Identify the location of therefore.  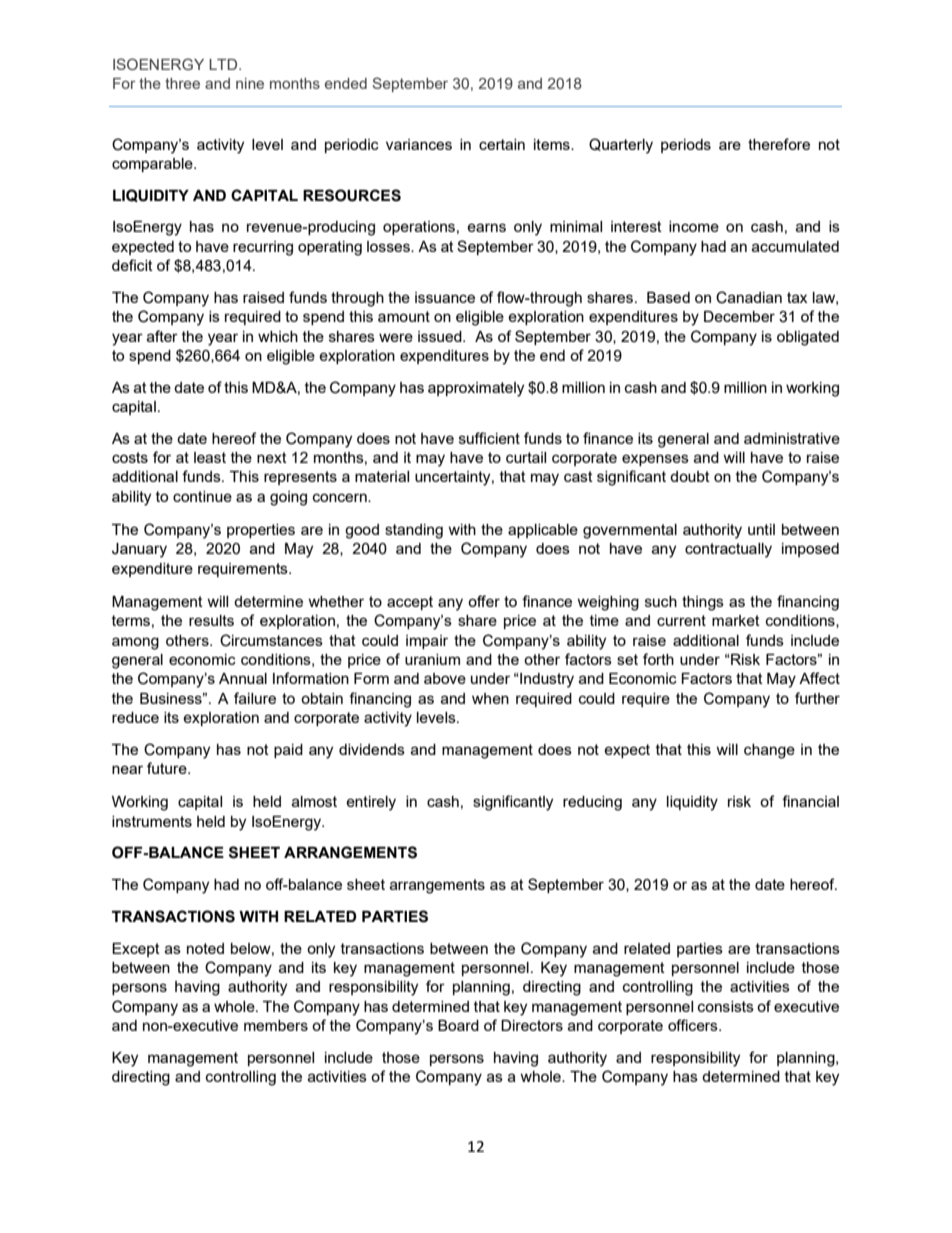
(779, 144).
